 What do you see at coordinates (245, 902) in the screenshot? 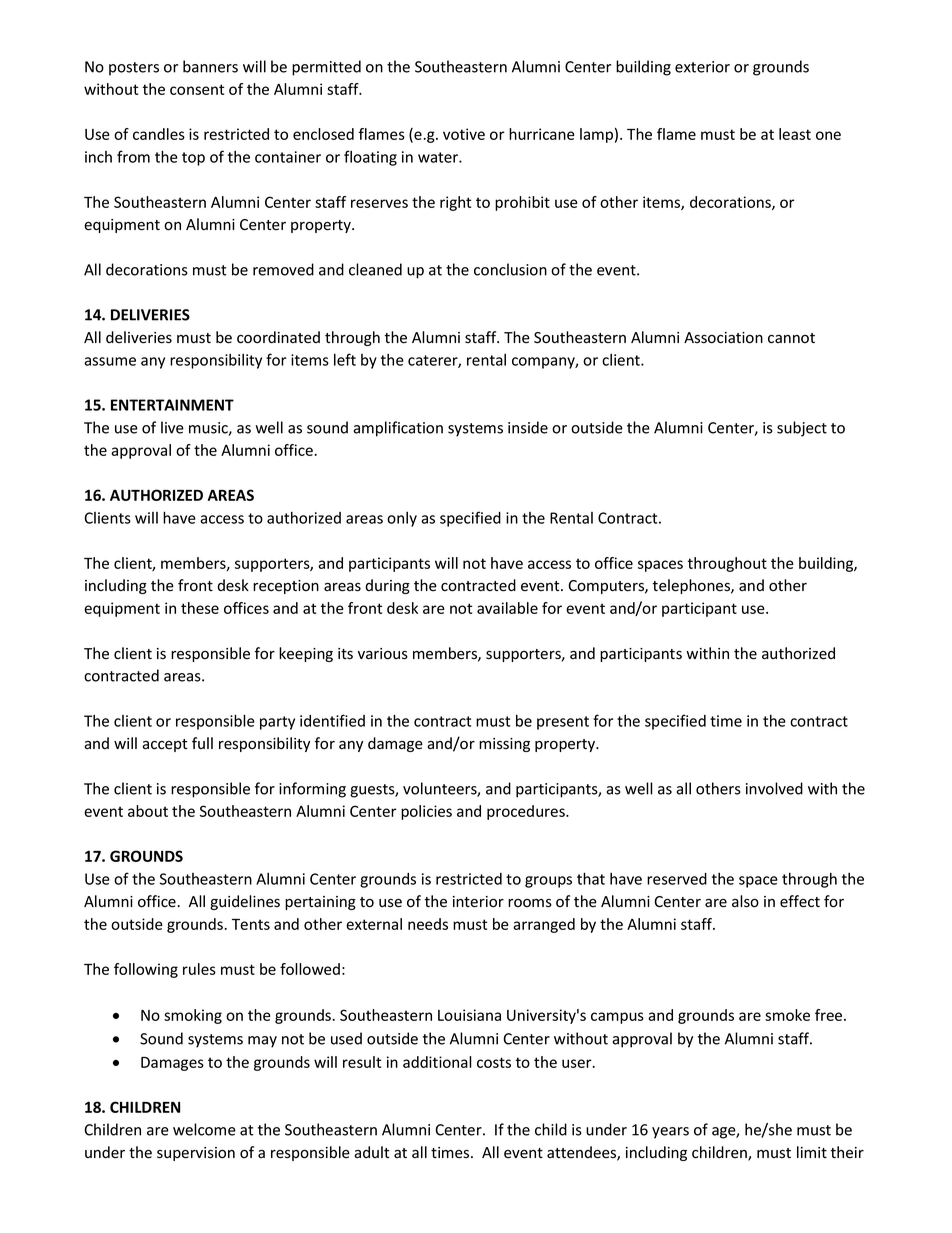
I see `guidelines` at bounding box center [245, 902].
